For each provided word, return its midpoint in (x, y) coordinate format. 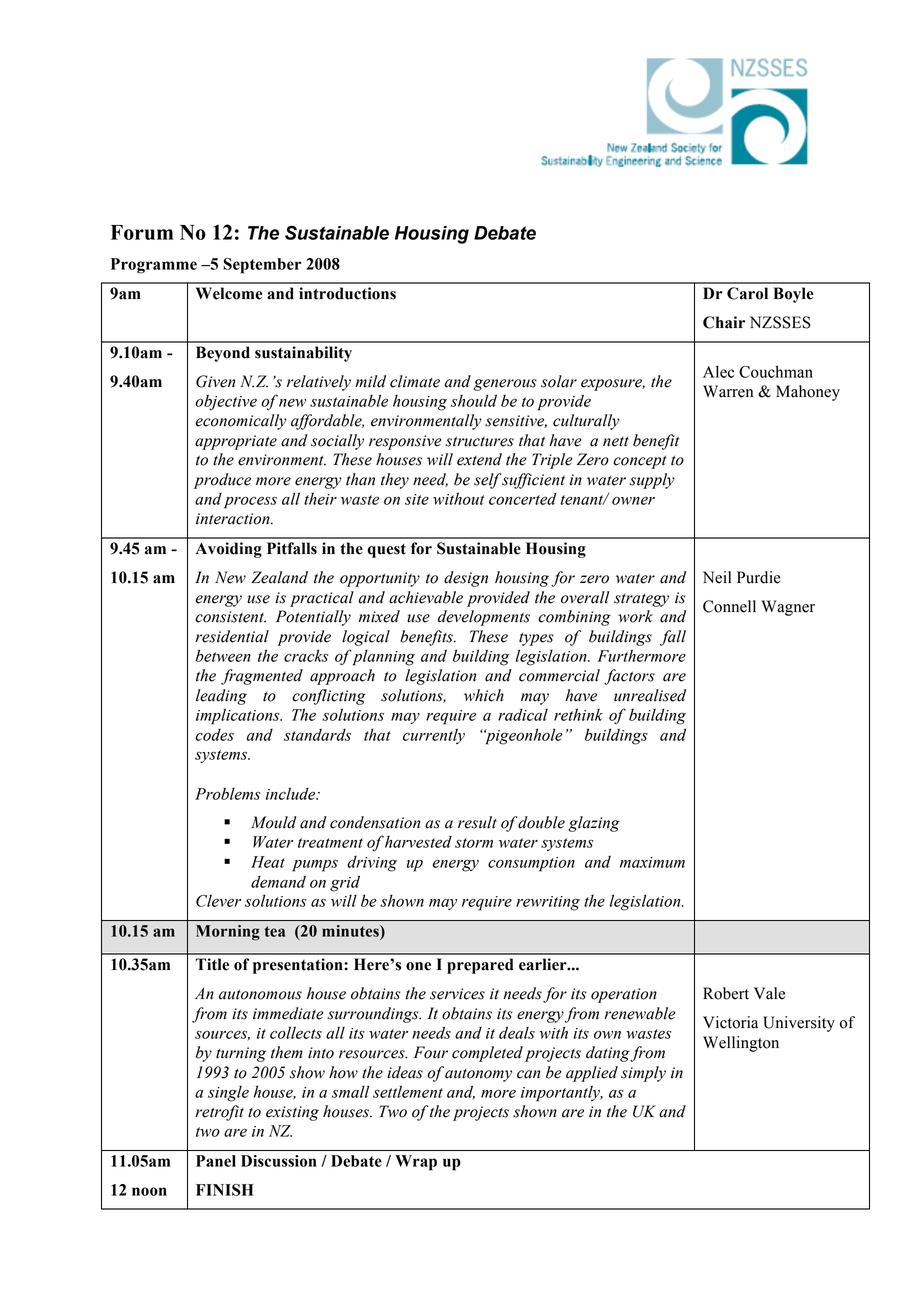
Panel (216, 1161)
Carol (747, 293)
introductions (347, 293)
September (262, 266)
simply (643, 1074)
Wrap (416, 1163)
